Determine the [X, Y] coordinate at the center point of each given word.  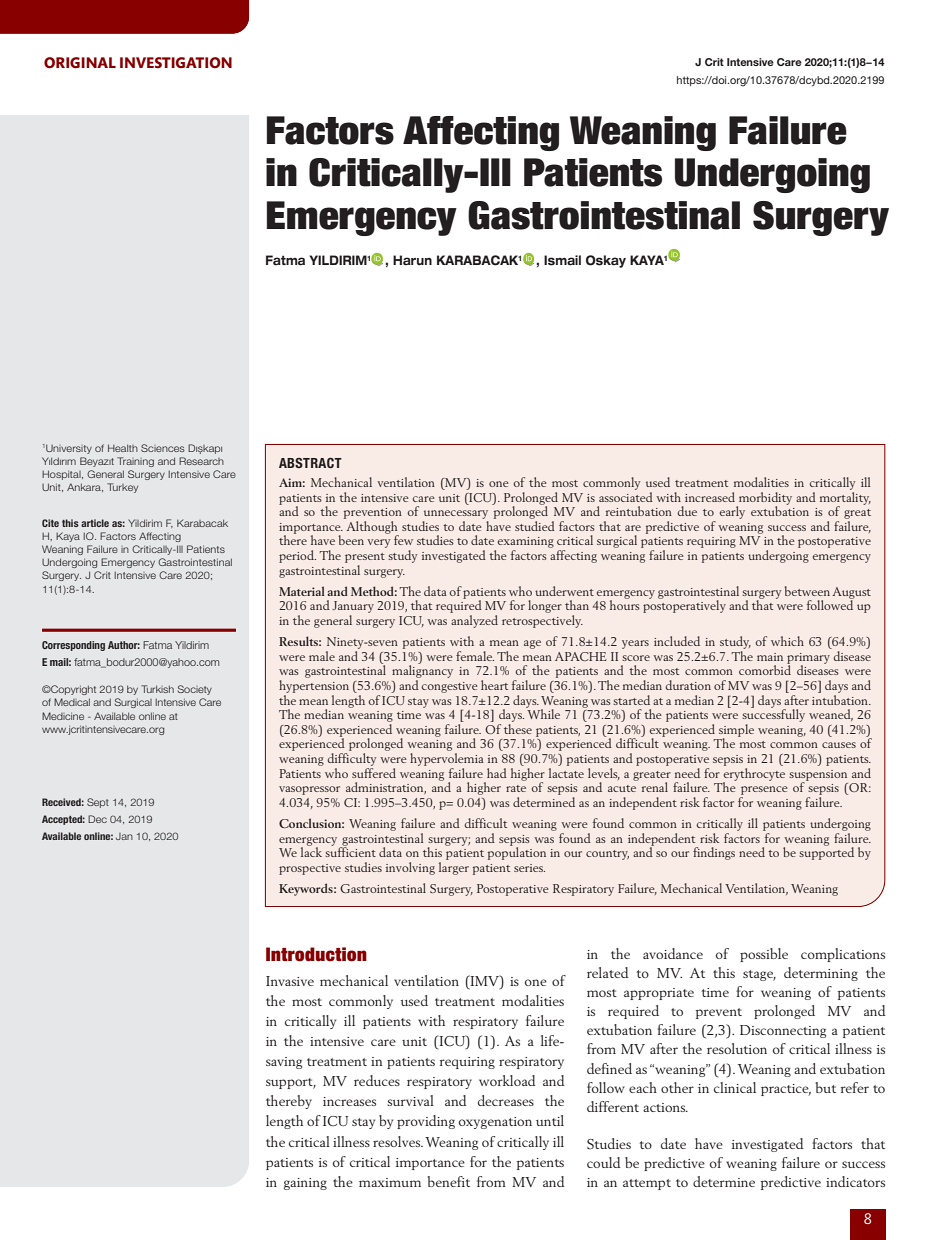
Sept [98, 803]
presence [764, 790]
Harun [412, 260]
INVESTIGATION [176, 62]
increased [710, 497]
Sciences [163, 448]
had [497, 773]
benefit [448, 1181]
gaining [305, 1184]
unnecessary [456, 516]
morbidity [764, 499]
